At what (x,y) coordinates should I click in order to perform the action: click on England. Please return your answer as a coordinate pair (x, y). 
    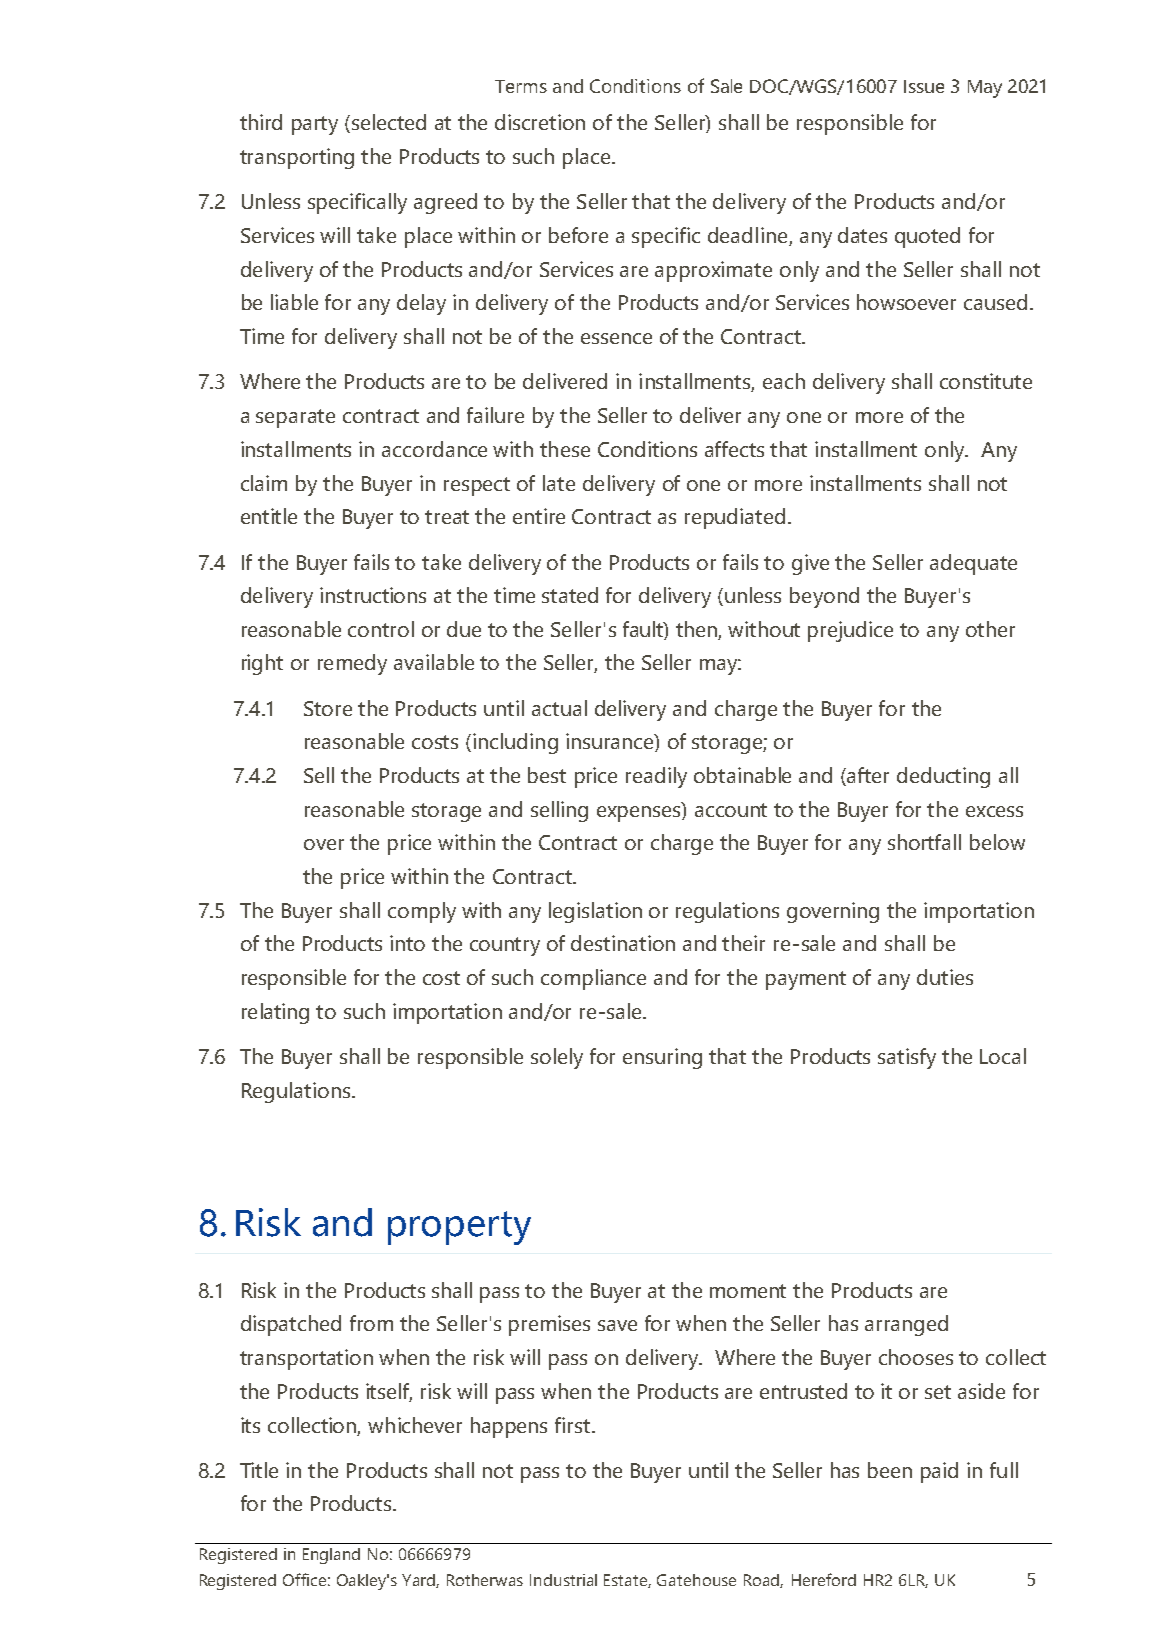
    Looking at the image, I should click on (331, 1556).
